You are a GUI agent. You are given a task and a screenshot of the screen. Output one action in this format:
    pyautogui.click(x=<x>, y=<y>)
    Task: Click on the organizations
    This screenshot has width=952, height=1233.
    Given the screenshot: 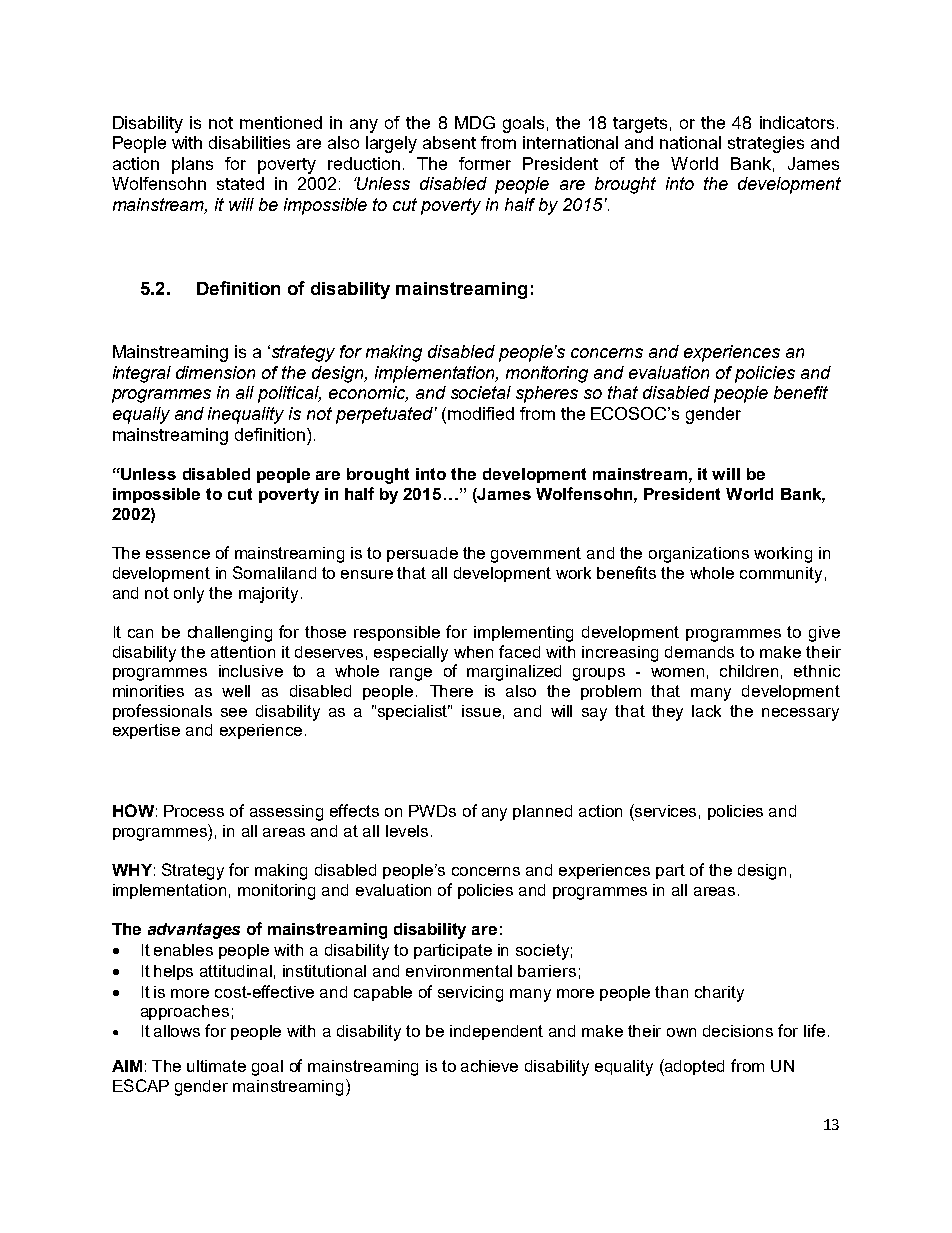 What is the action you would take?
    pyautogui.click(x=699, y=555)
